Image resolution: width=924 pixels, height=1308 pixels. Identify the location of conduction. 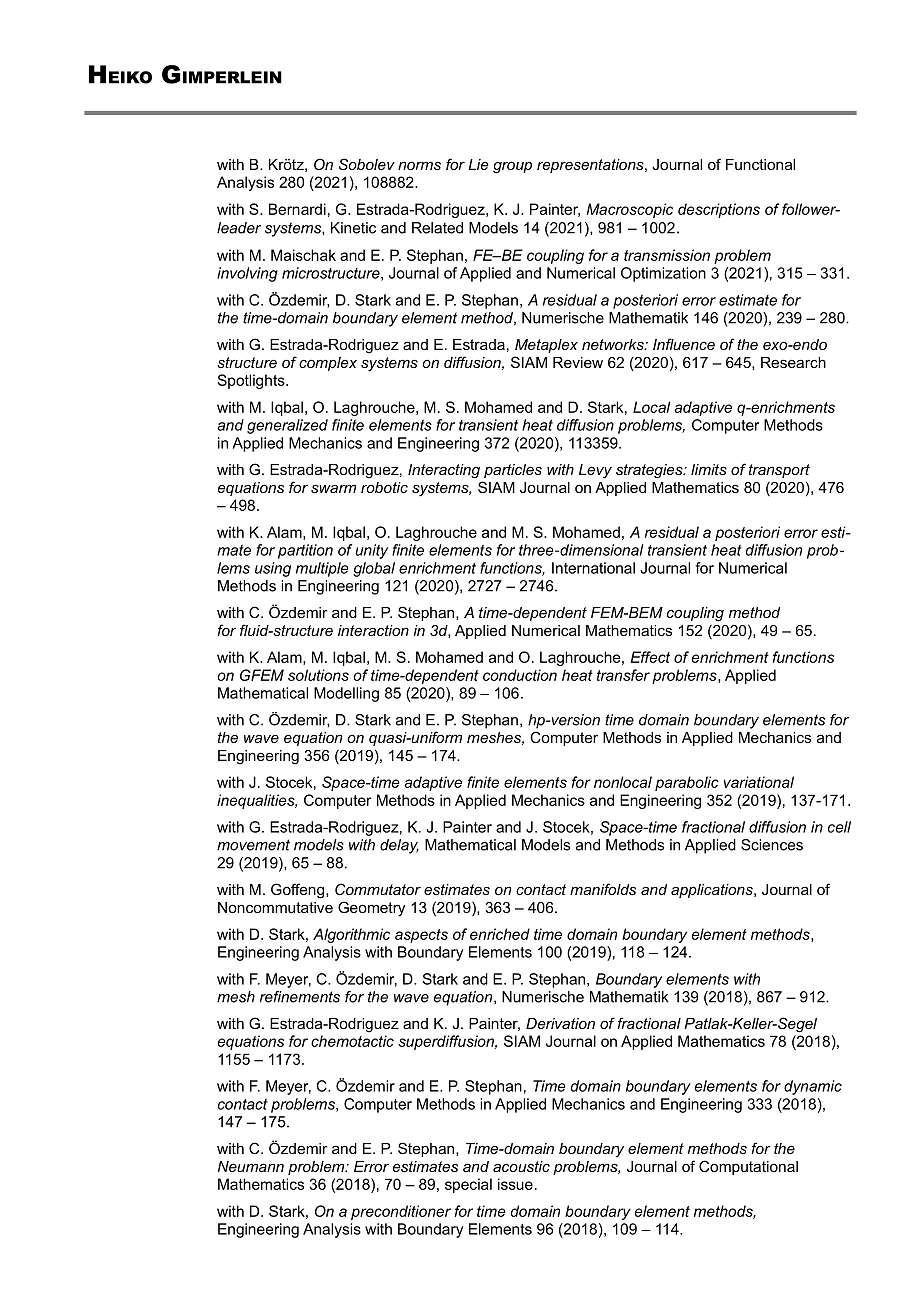
(520, 675).
